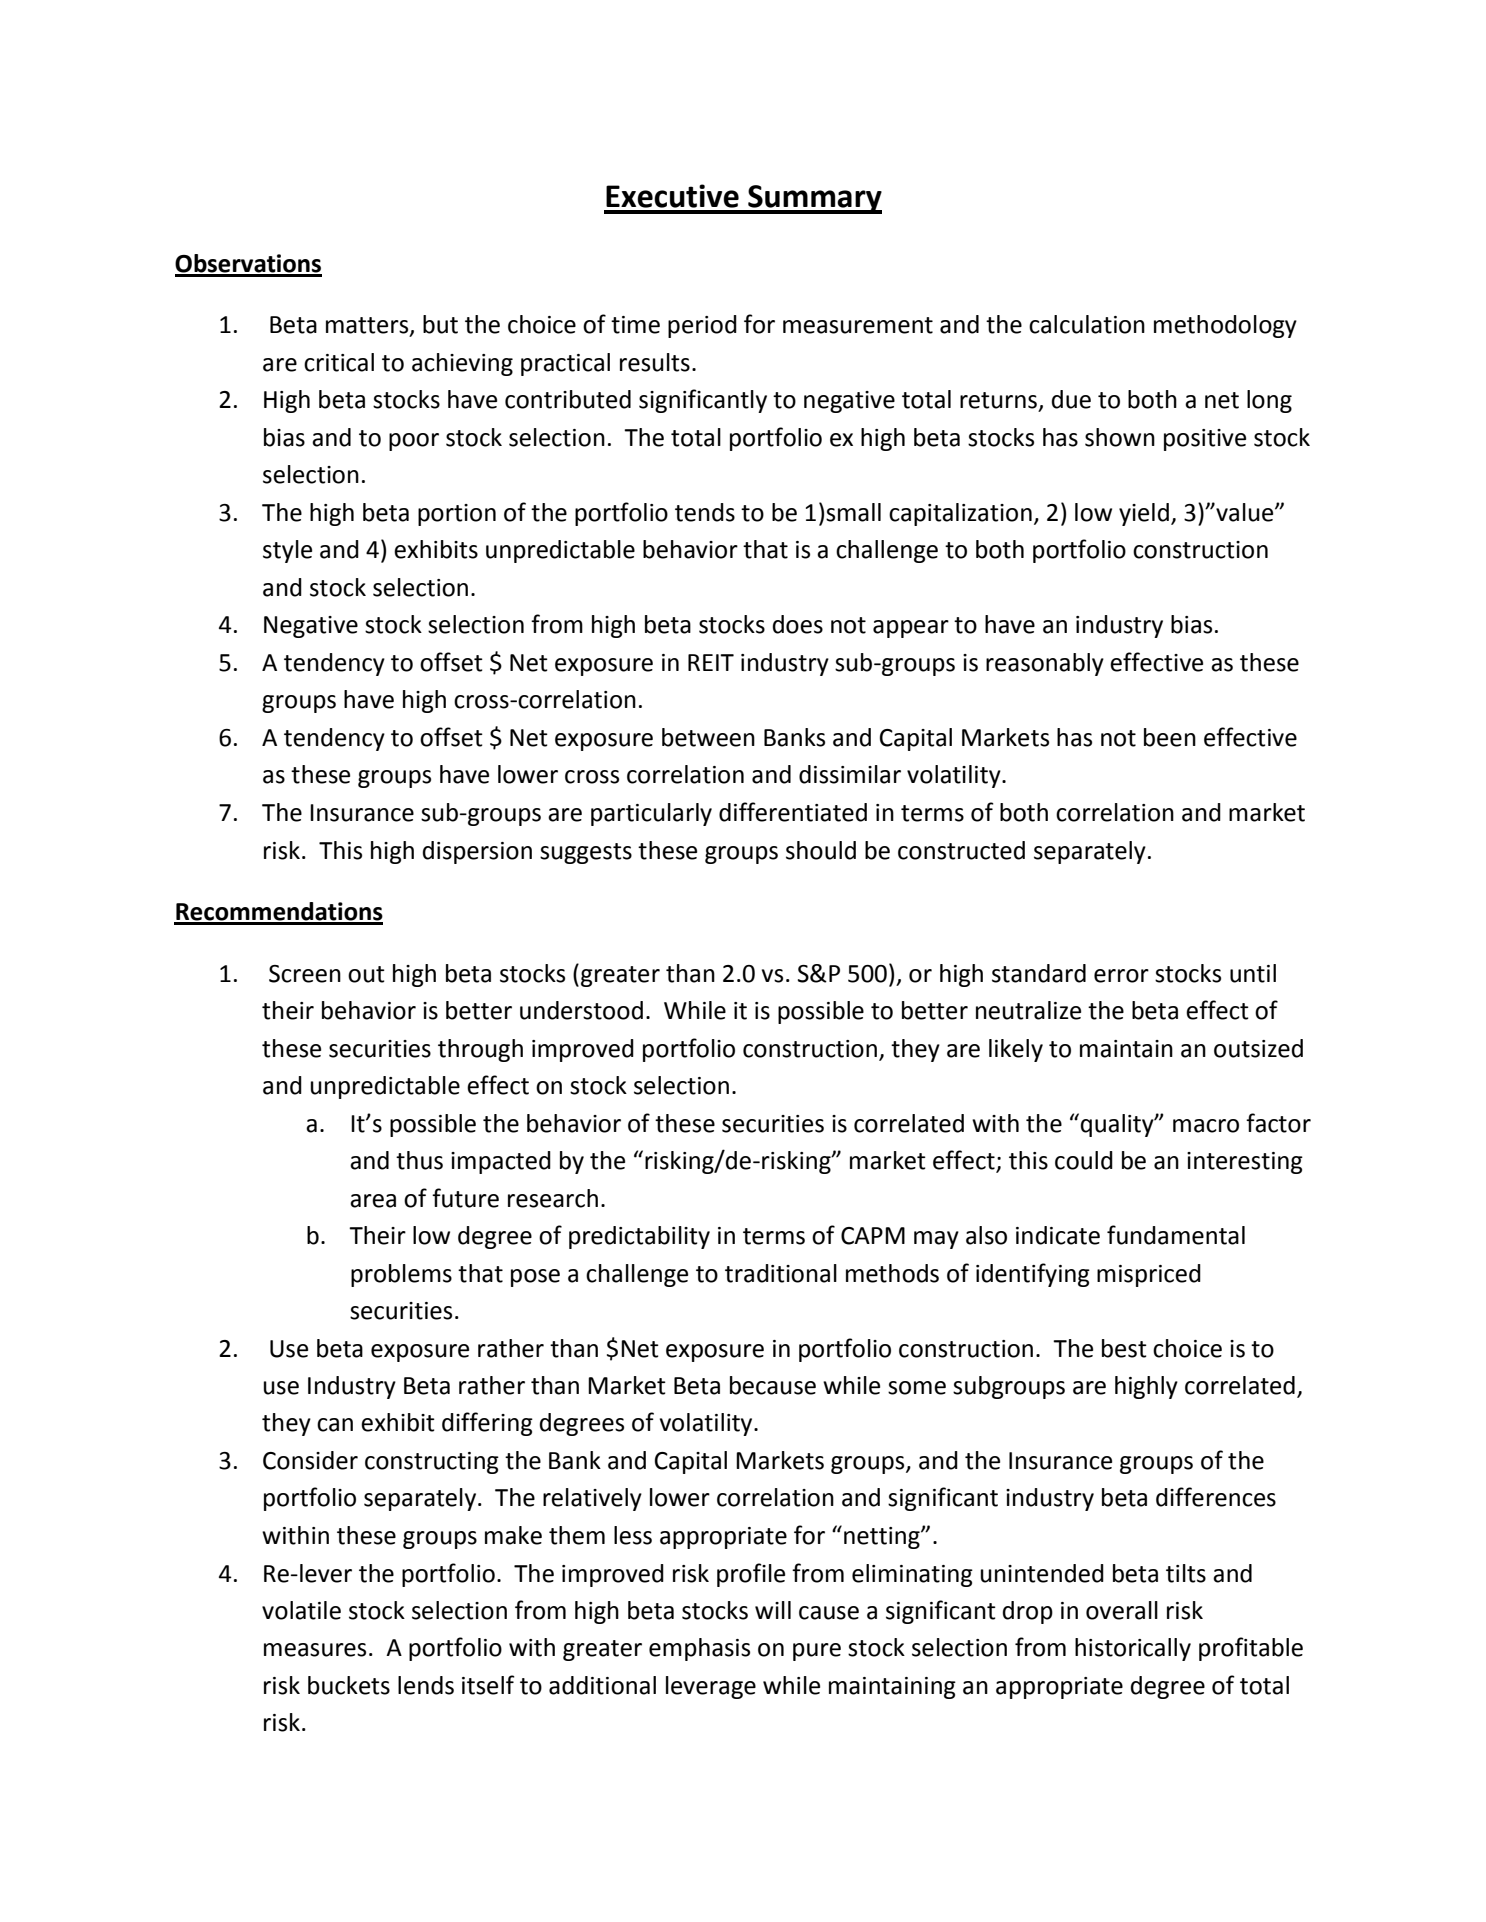  I want to click on between, so click(708, 737).
